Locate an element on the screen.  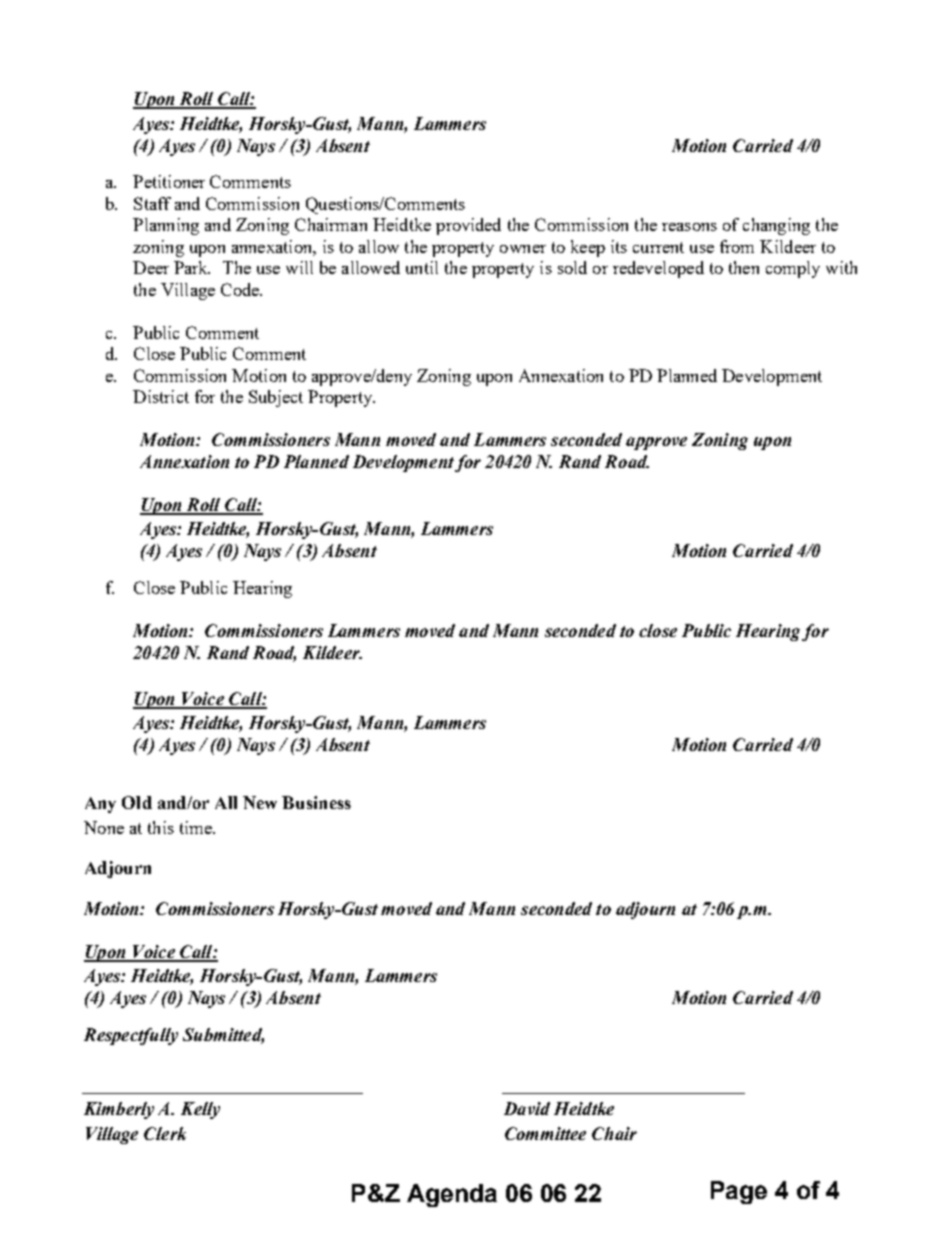
changing is located at coordinates (776, 226).
